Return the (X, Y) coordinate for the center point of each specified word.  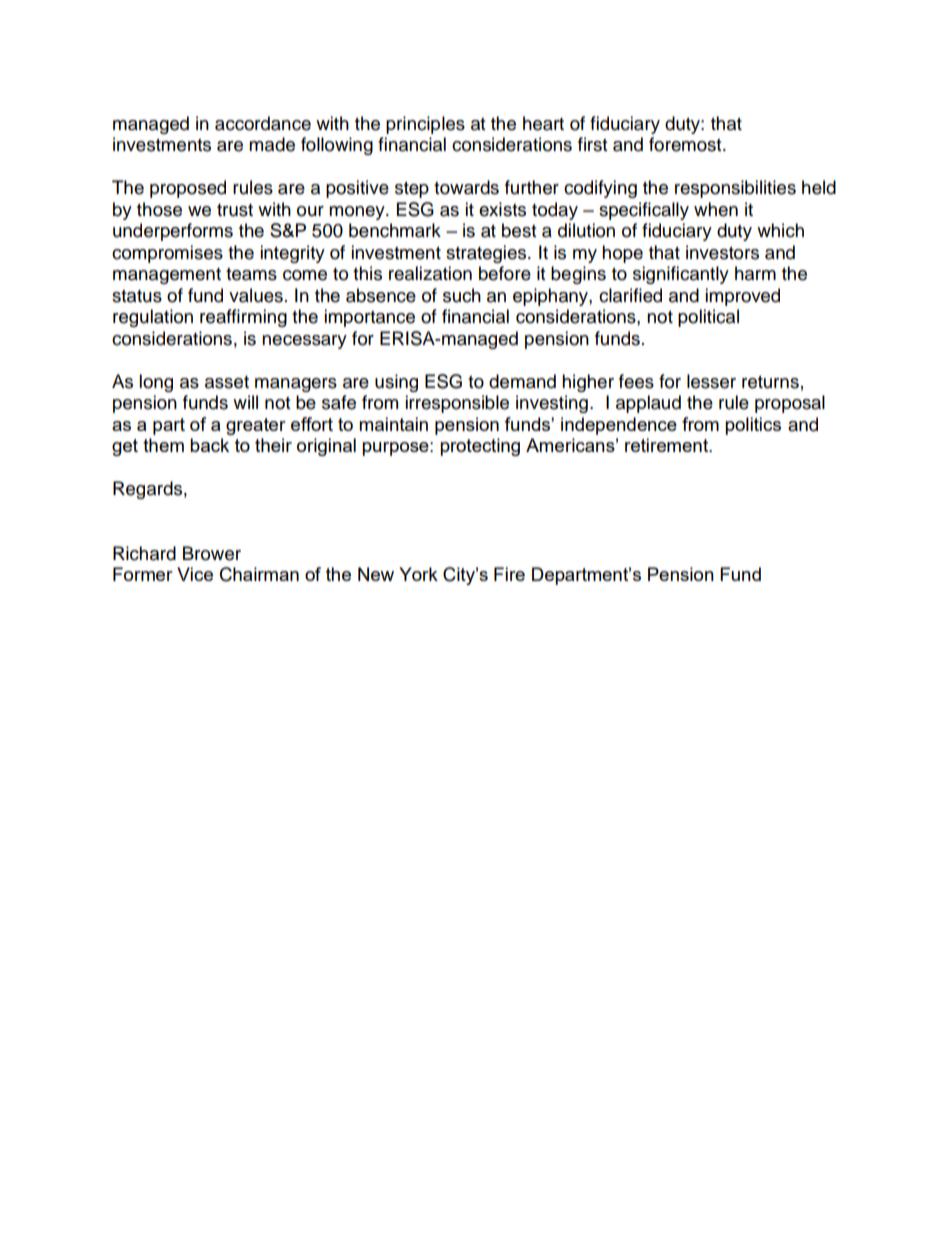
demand (522, 381)
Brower (212, 553)
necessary (304, 342)
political (708, 318)
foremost (686, 144)
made (272, 144)
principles (425, 125)
